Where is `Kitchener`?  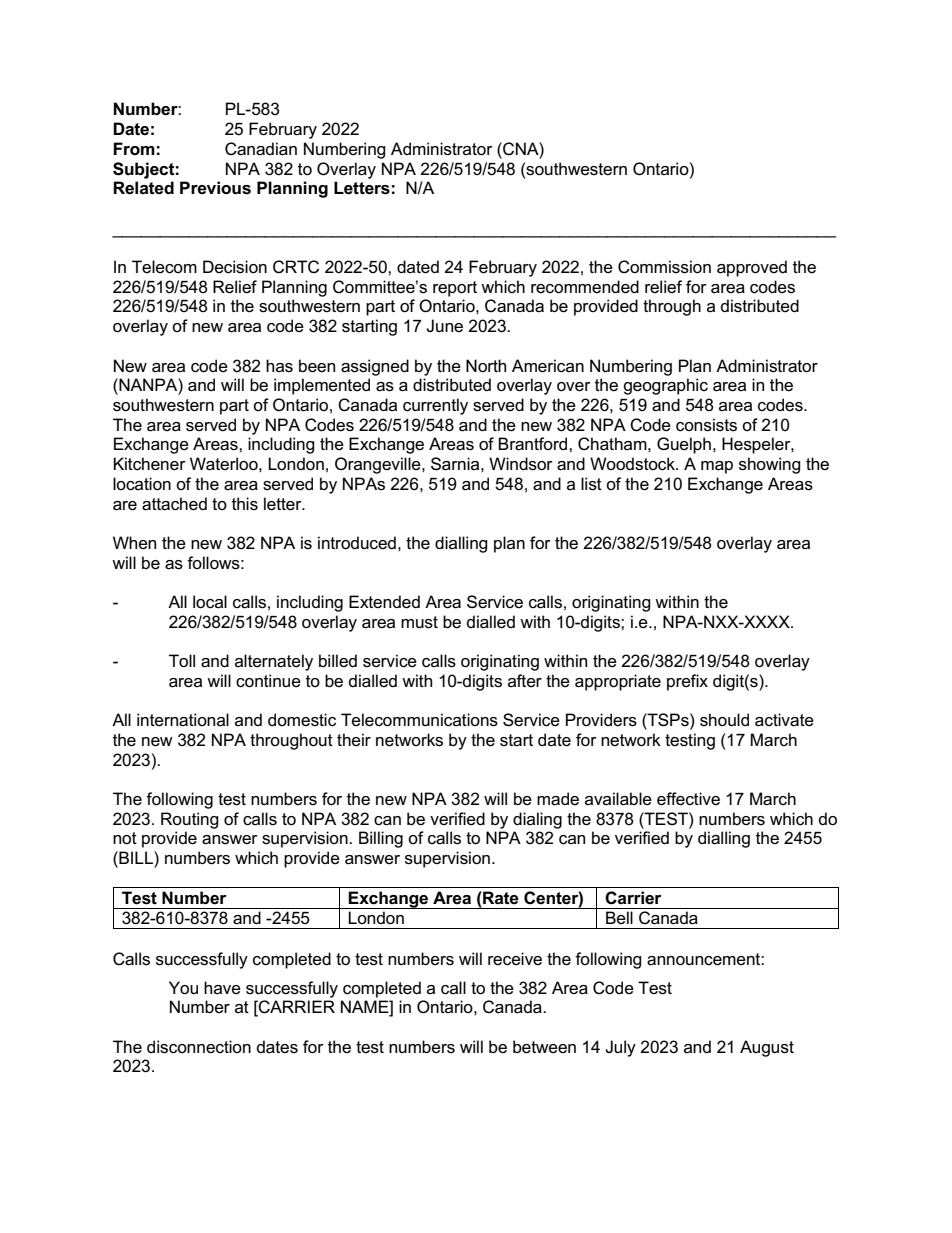
Kitchener is located at coordinates (149, 464).
